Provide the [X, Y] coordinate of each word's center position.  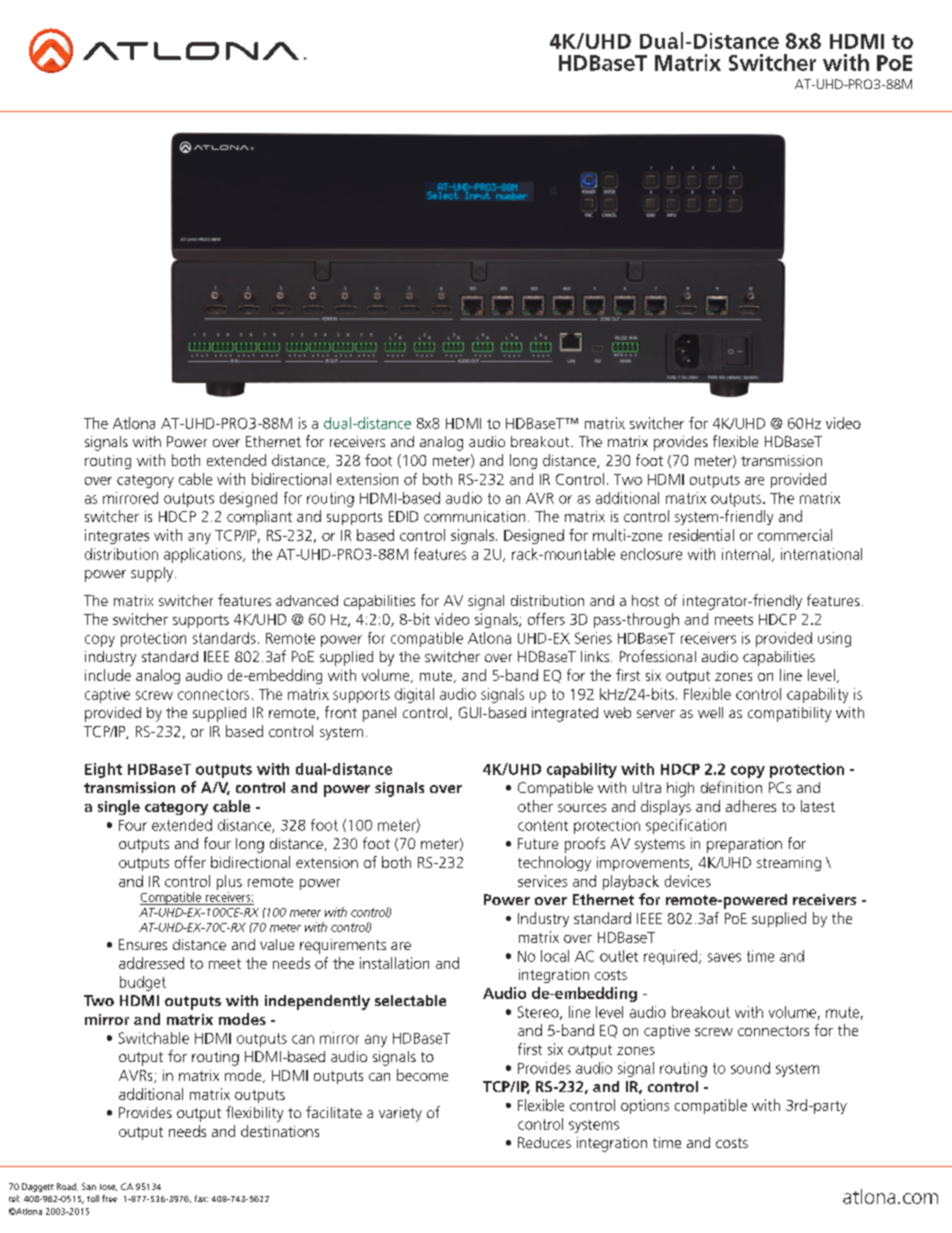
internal [746, 554]
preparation [744, 845]
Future [538, 843]
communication [474, 516]
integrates [117, 536]
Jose [108, 1187]
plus [229, 882]
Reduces [544, 1142]
